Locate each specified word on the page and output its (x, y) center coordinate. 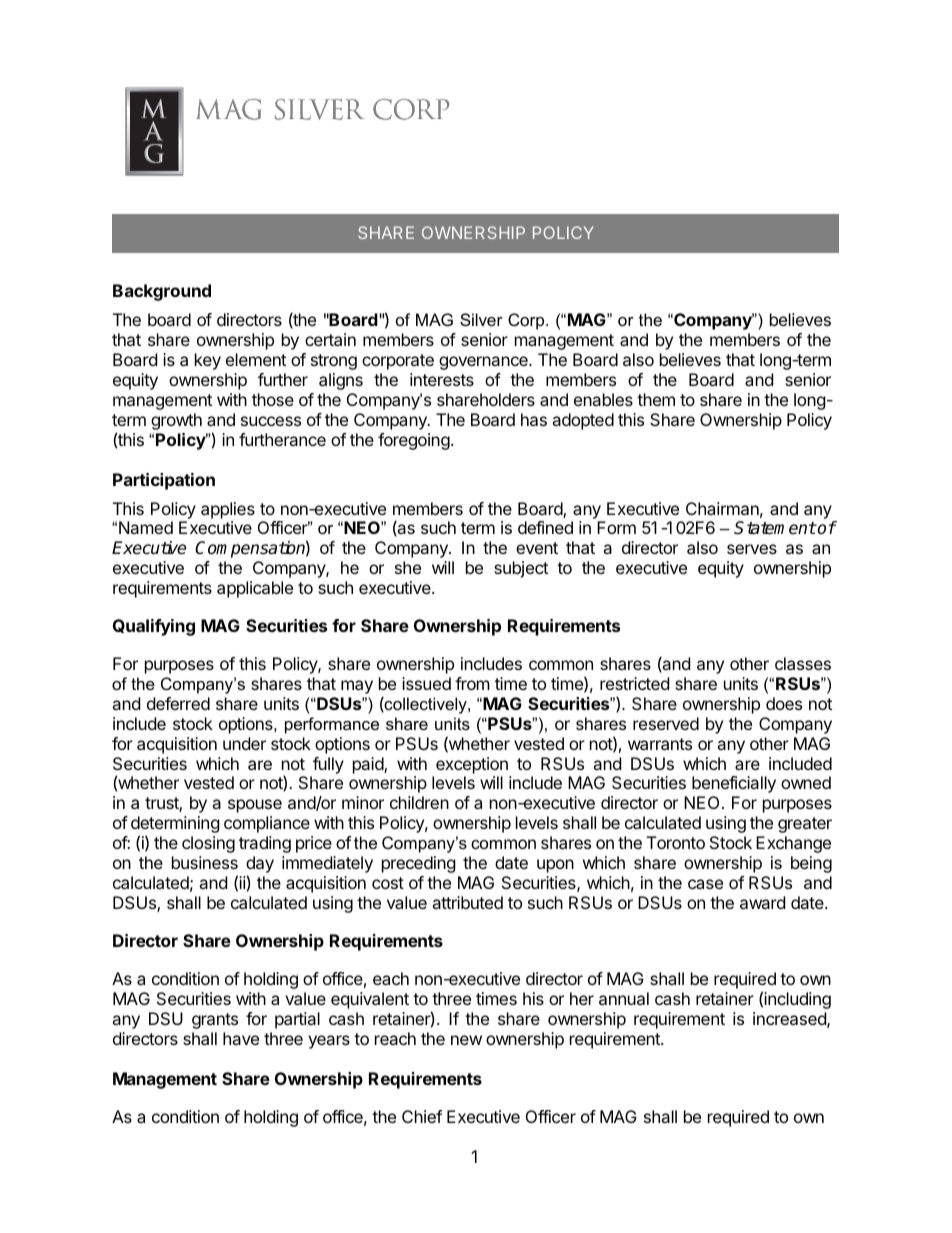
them (656, 399)
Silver (481, 319)
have (241, 1038)
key (208, 361)
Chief (422, 1116)
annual (624, 998)
